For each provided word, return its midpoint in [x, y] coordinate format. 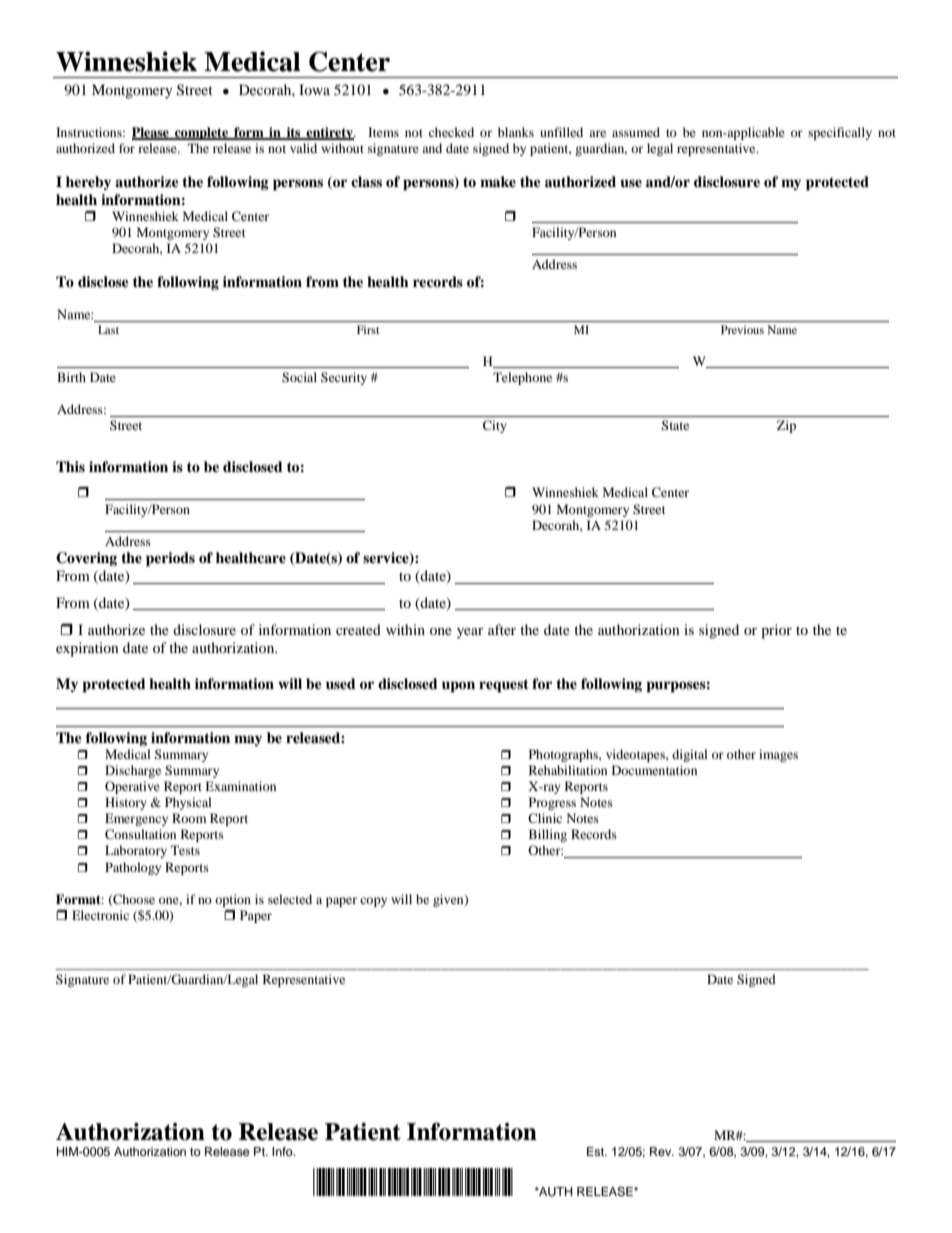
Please [151, 133]
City [495, 426]
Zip [786, 426]
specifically [840, 133]
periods [170, 559]
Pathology [133, 868]
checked [451, 132]
